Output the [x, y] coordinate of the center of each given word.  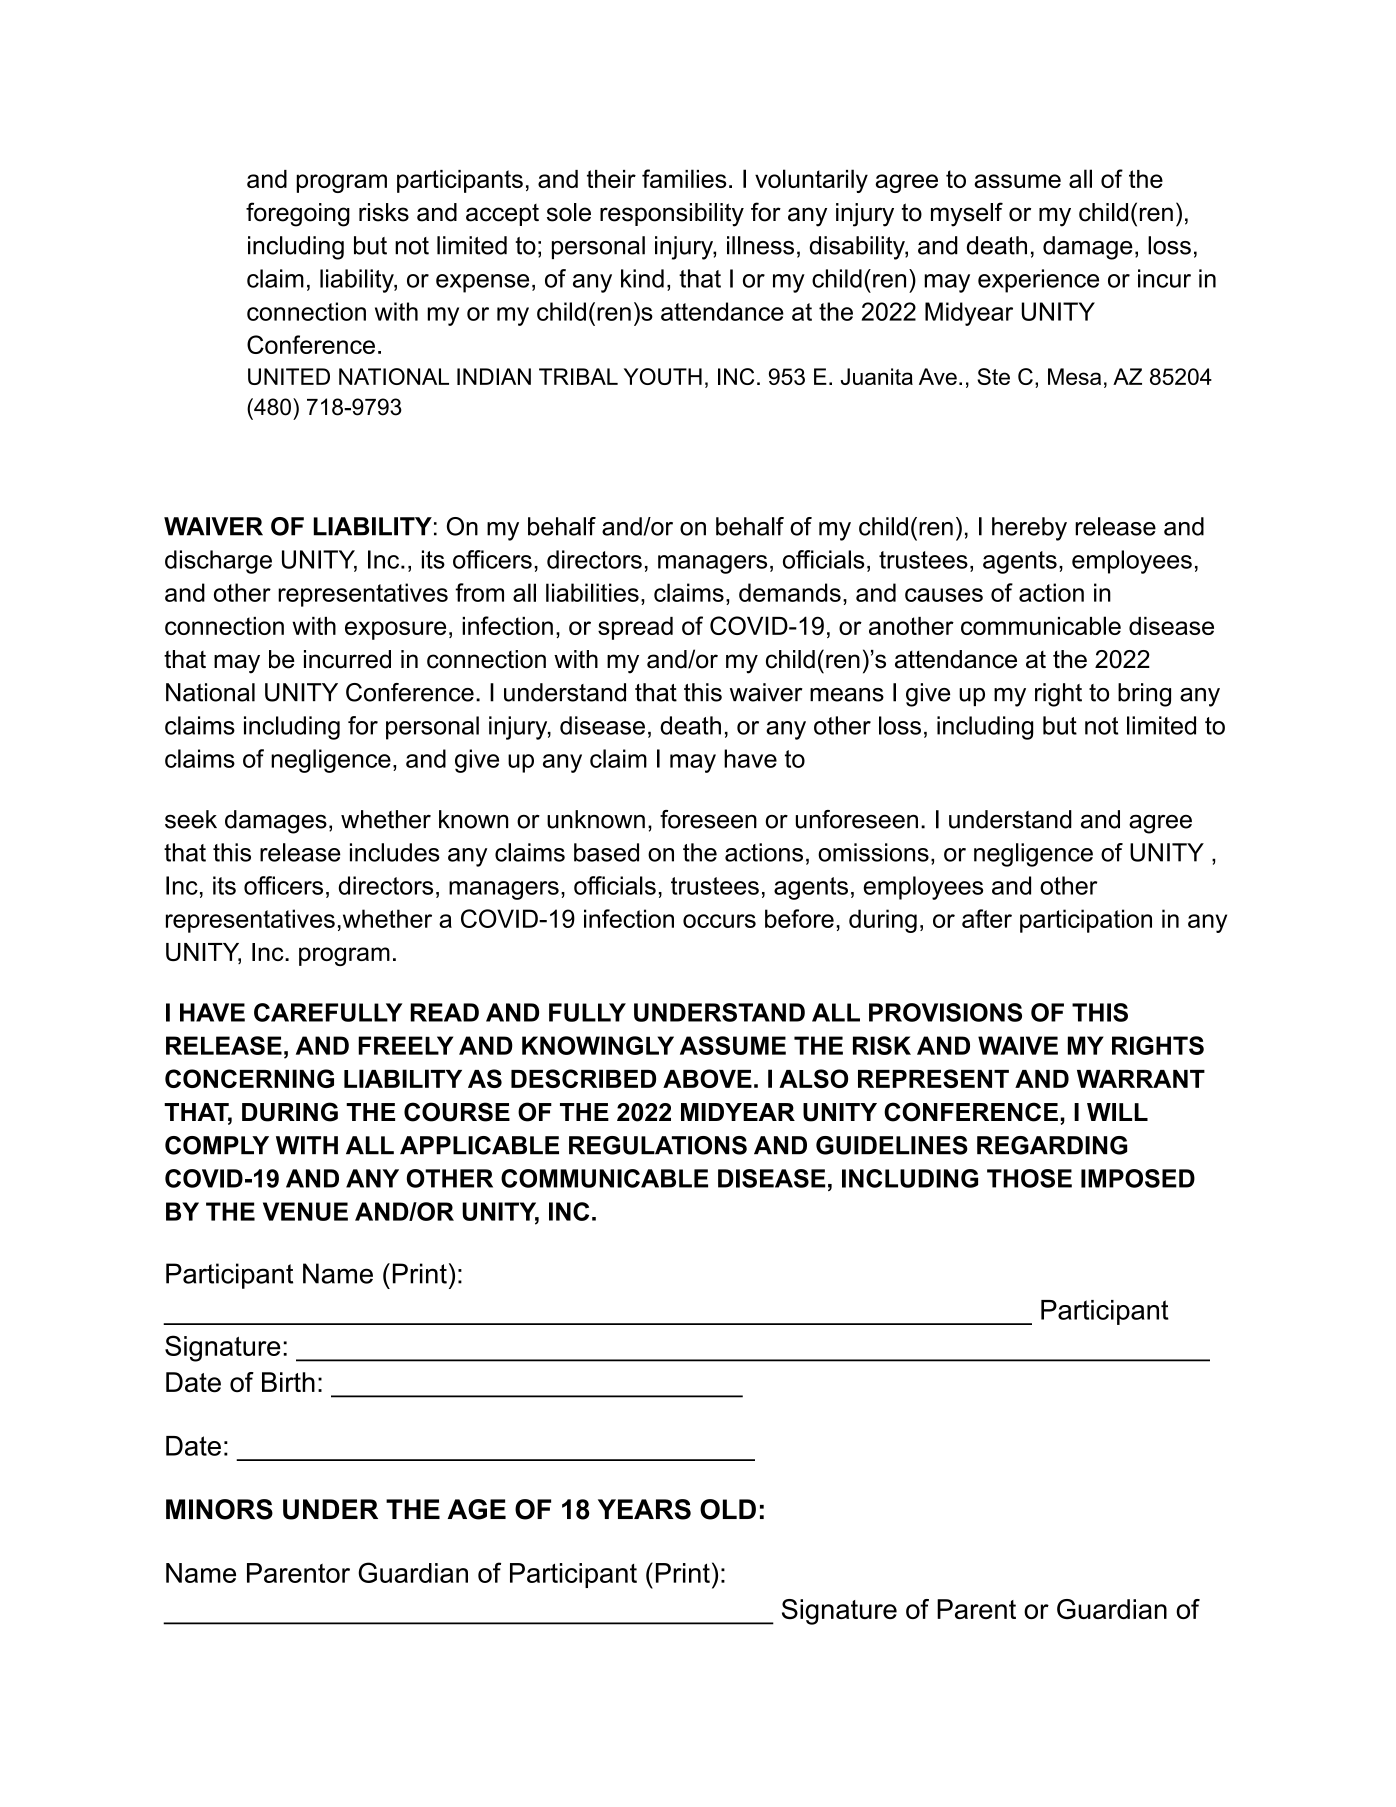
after [987, 918]
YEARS [644, 1509]
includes [395, 852]
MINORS [219, 1509]
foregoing [298, 214]
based [606, 852]
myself [967, 214]
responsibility [672, 215]
